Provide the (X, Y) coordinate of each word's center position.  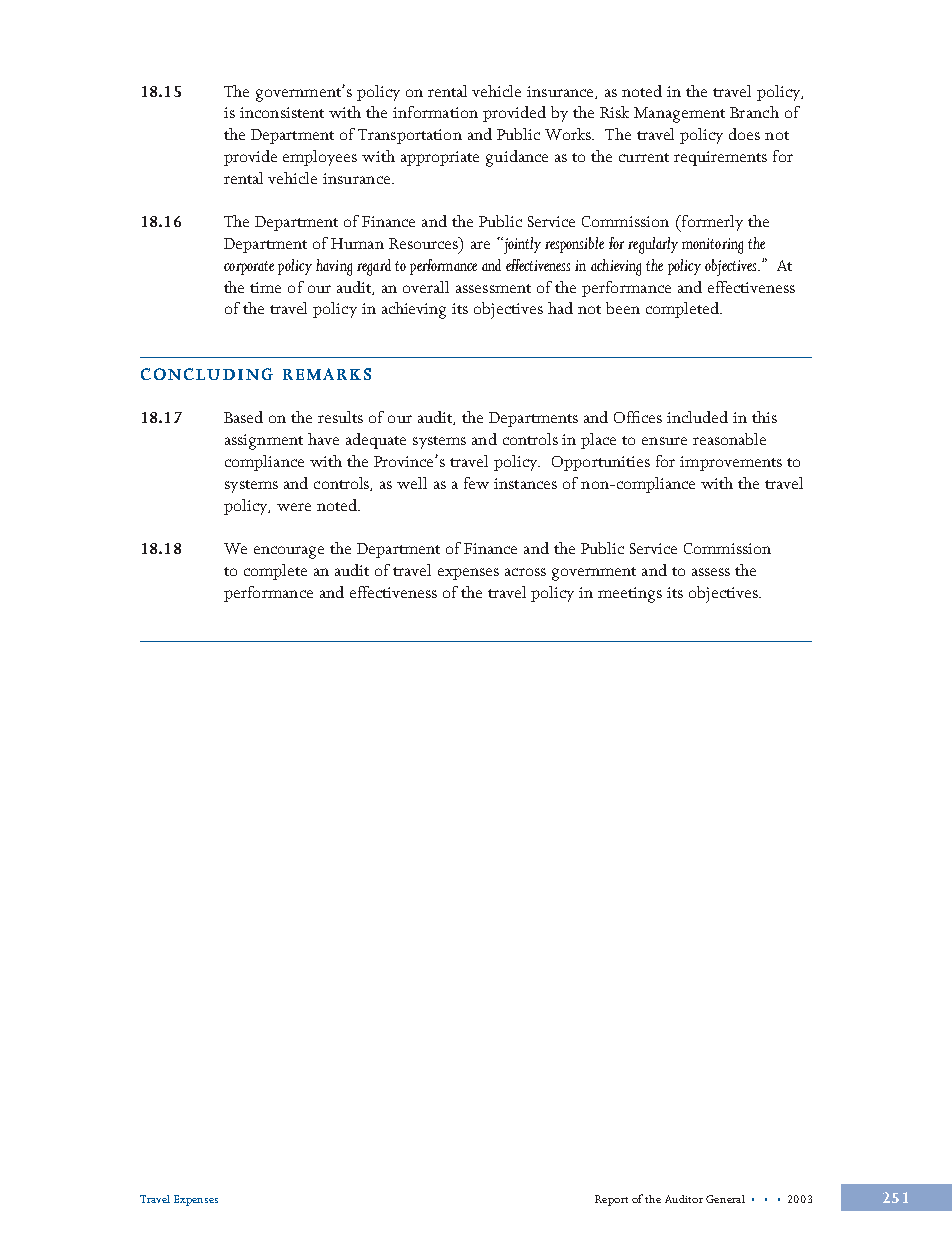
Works (569, 134)
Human (357, 243)
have (323, 439)
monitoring (712, 246)
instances (525, 483)
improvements (731, 463)
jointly (521, 245)
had (560, 308)
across (525, 572)
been (623, 308)
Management (679, 115)
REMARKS (327, 374)
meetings (630, 595)
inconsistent (282, 112)
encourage (289, 552)
